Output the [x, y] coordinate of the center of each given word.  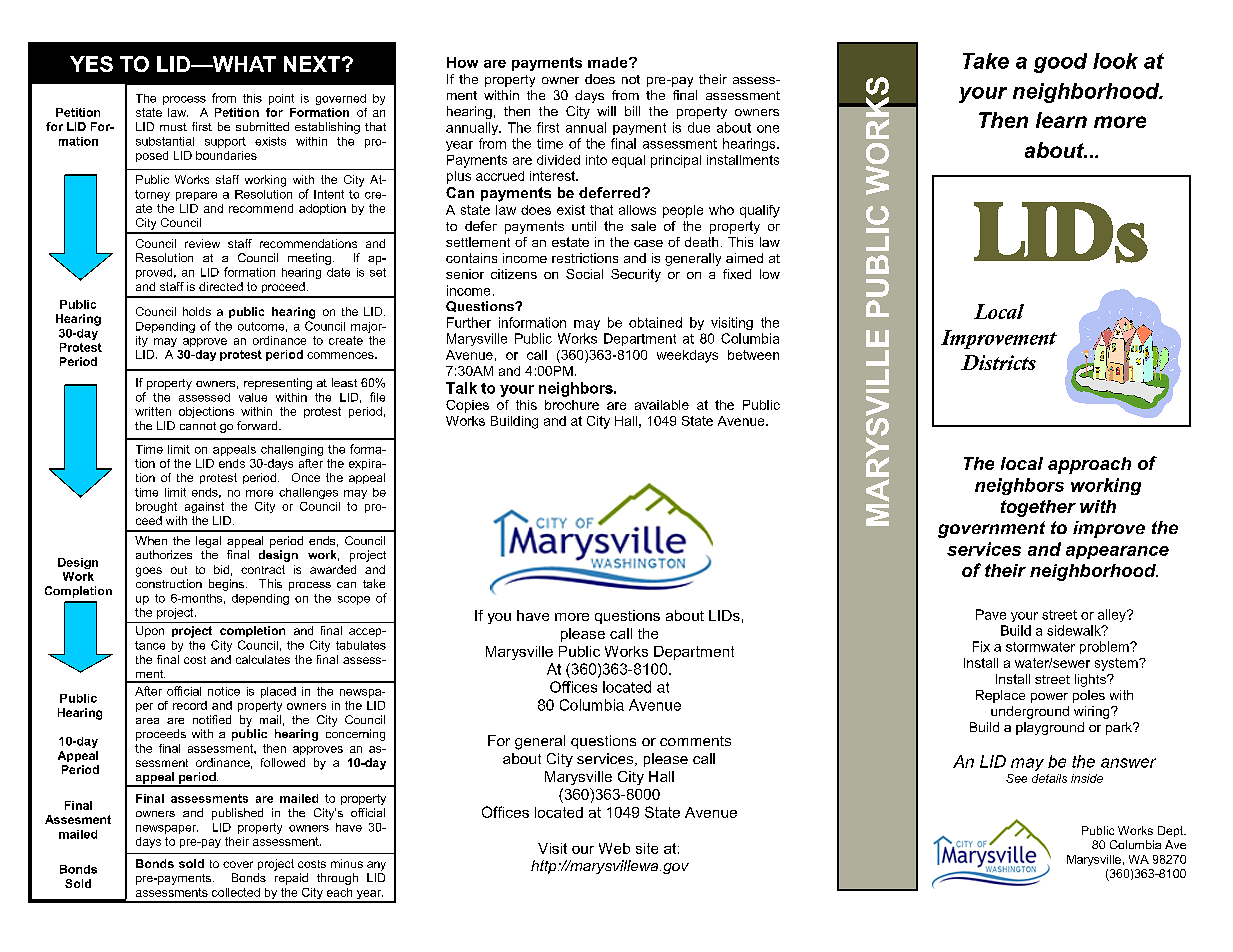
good [1060, 63]
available [662, 405]
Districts [998, 362]
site [647, 848]
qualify [760, 211]
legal [208, 542]
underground [1030, 712]
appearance [1117, 552]
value [253, 397]
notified [212, 719]
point [281, 99]
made [609, 62]
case [648, 243]
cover [238, 864]
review [202, 243]
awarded [333, 569]
